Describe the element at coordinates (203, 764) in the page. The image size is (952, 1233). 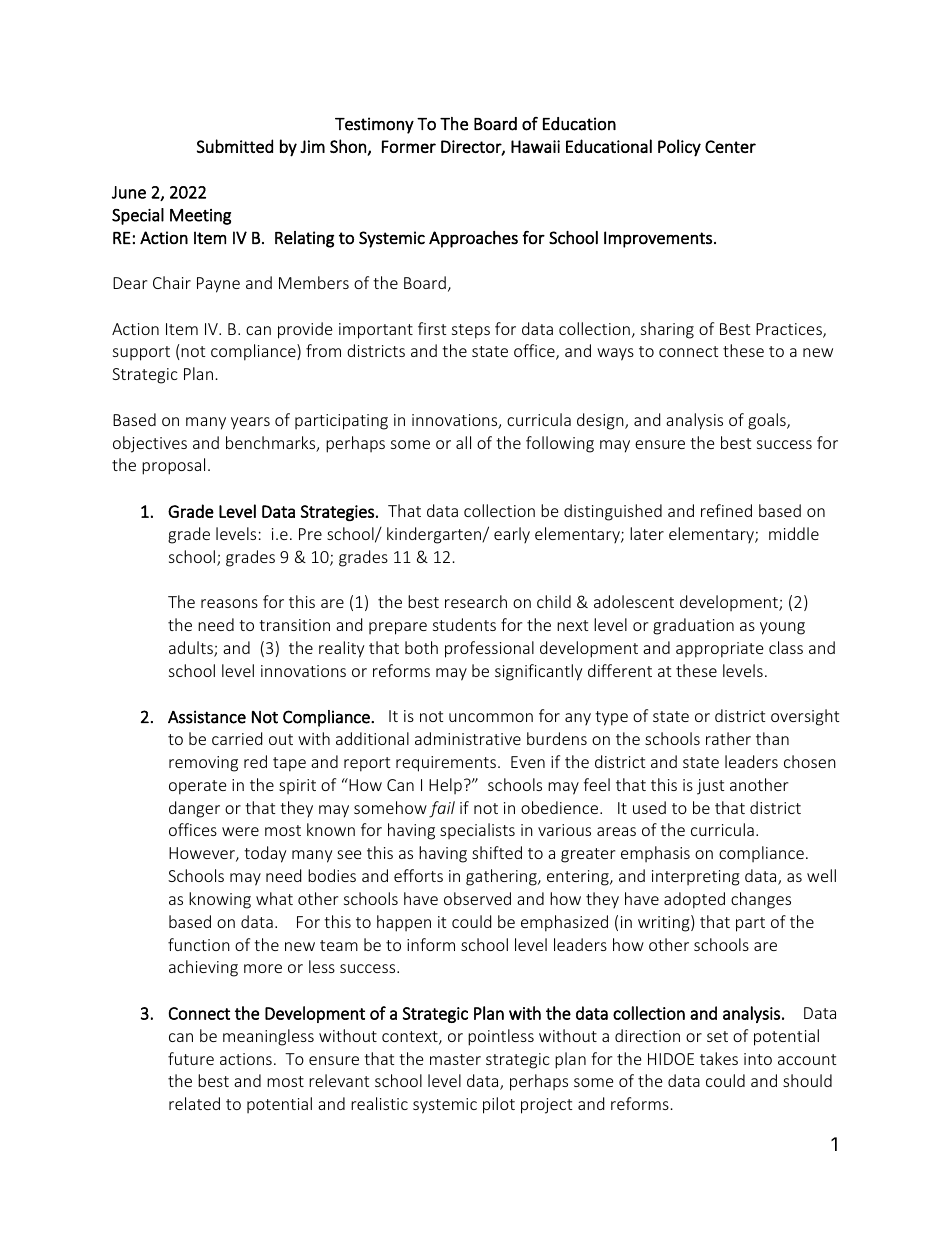
I see `removing` at that location.
